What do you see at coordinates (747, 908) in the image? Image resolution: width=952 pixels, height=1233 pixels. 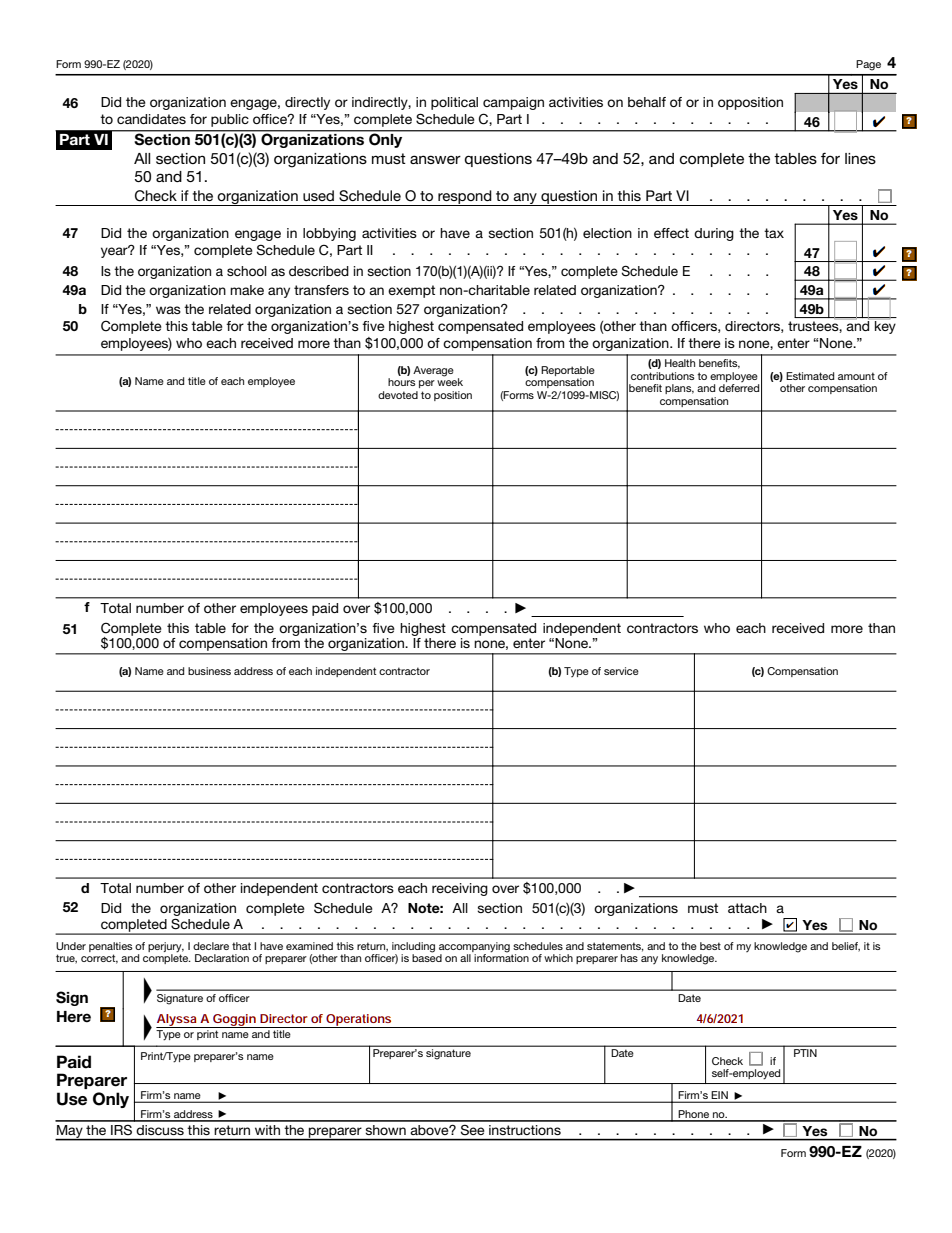 I see `attach` at bounding box center [747, 908].
